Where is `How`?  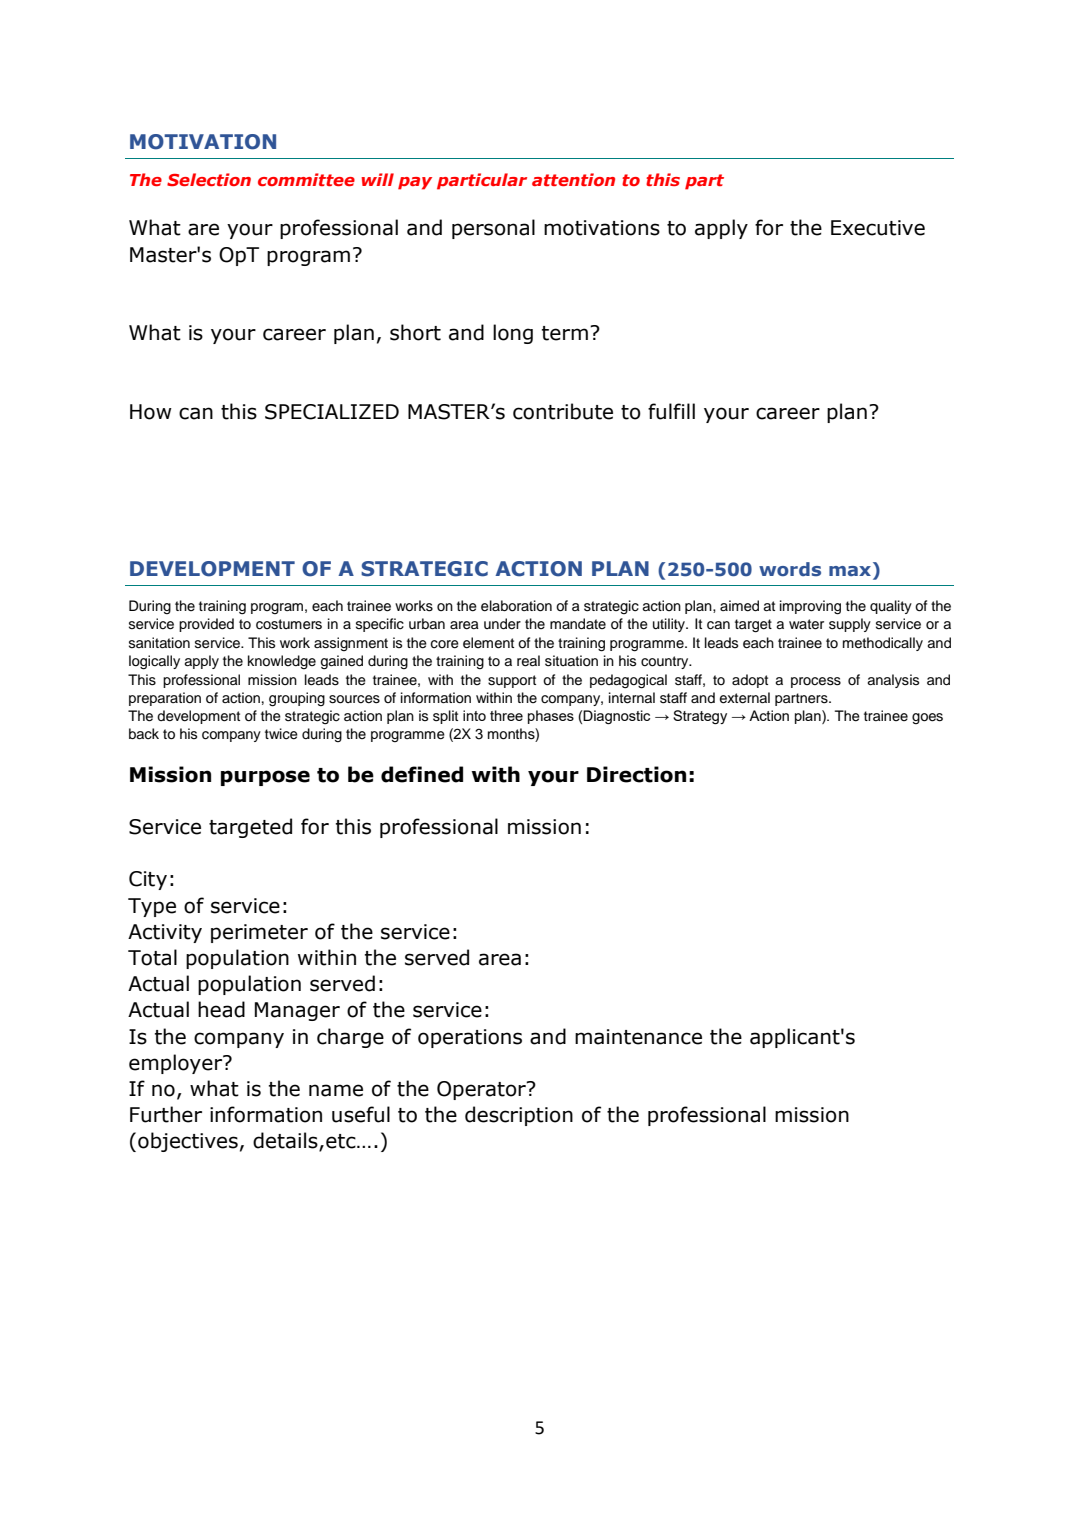 How is located at coordinates (151, 412).
